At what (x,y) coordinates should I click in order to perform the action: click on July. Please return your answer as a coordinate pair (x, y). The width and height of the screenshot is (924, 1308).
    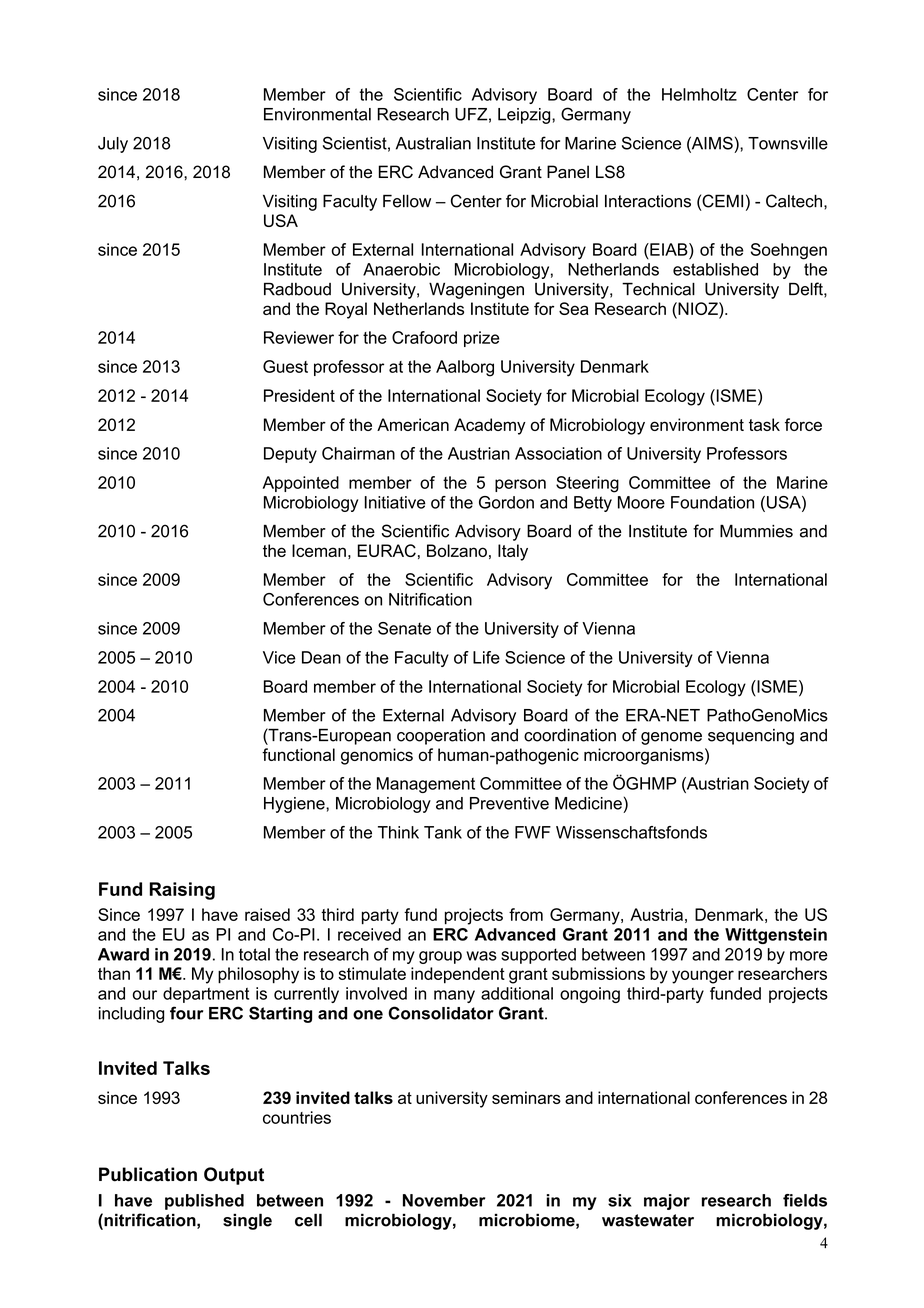
    Looking at the image, I should click on (113, 145).
